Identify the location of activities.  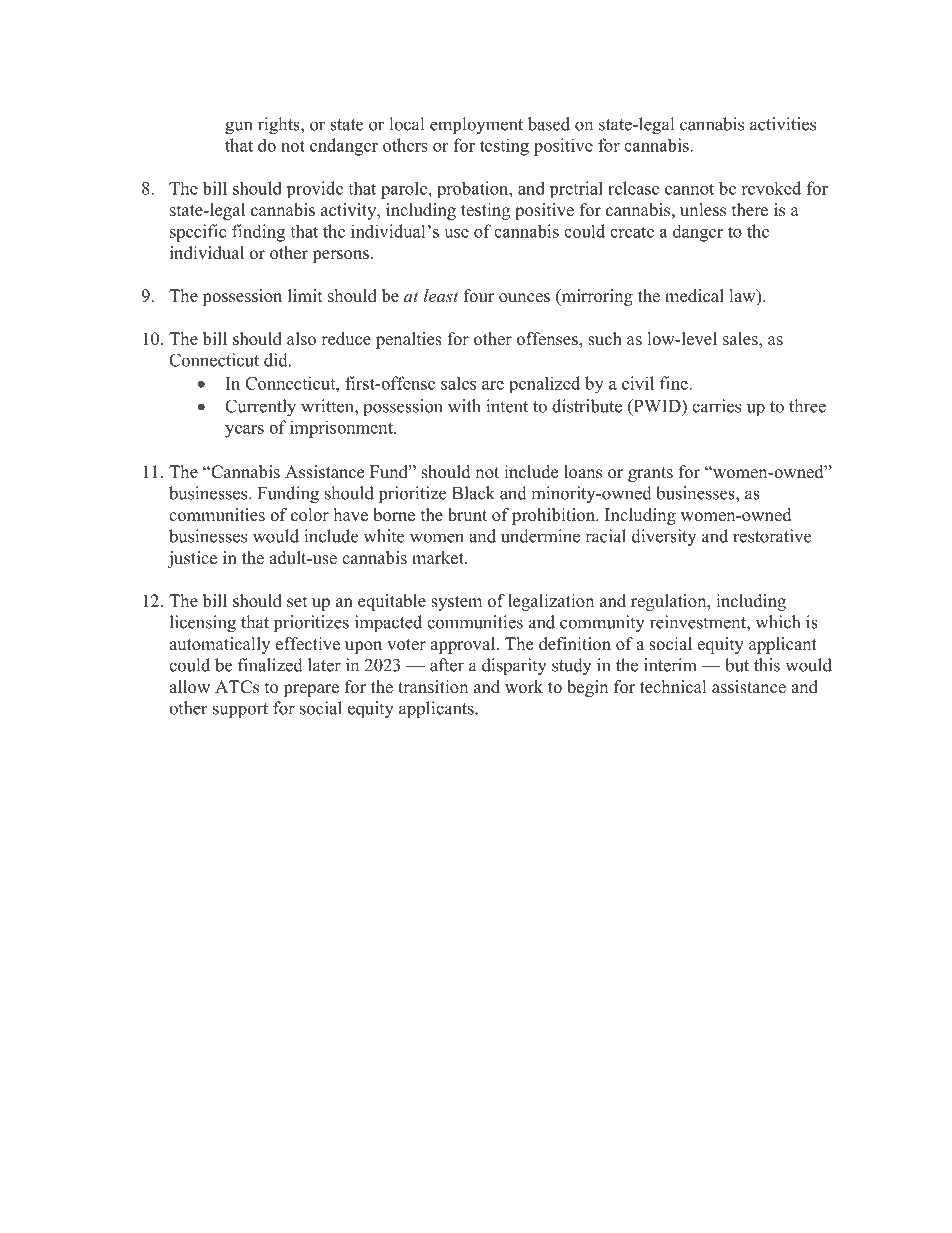
(783, 124).
